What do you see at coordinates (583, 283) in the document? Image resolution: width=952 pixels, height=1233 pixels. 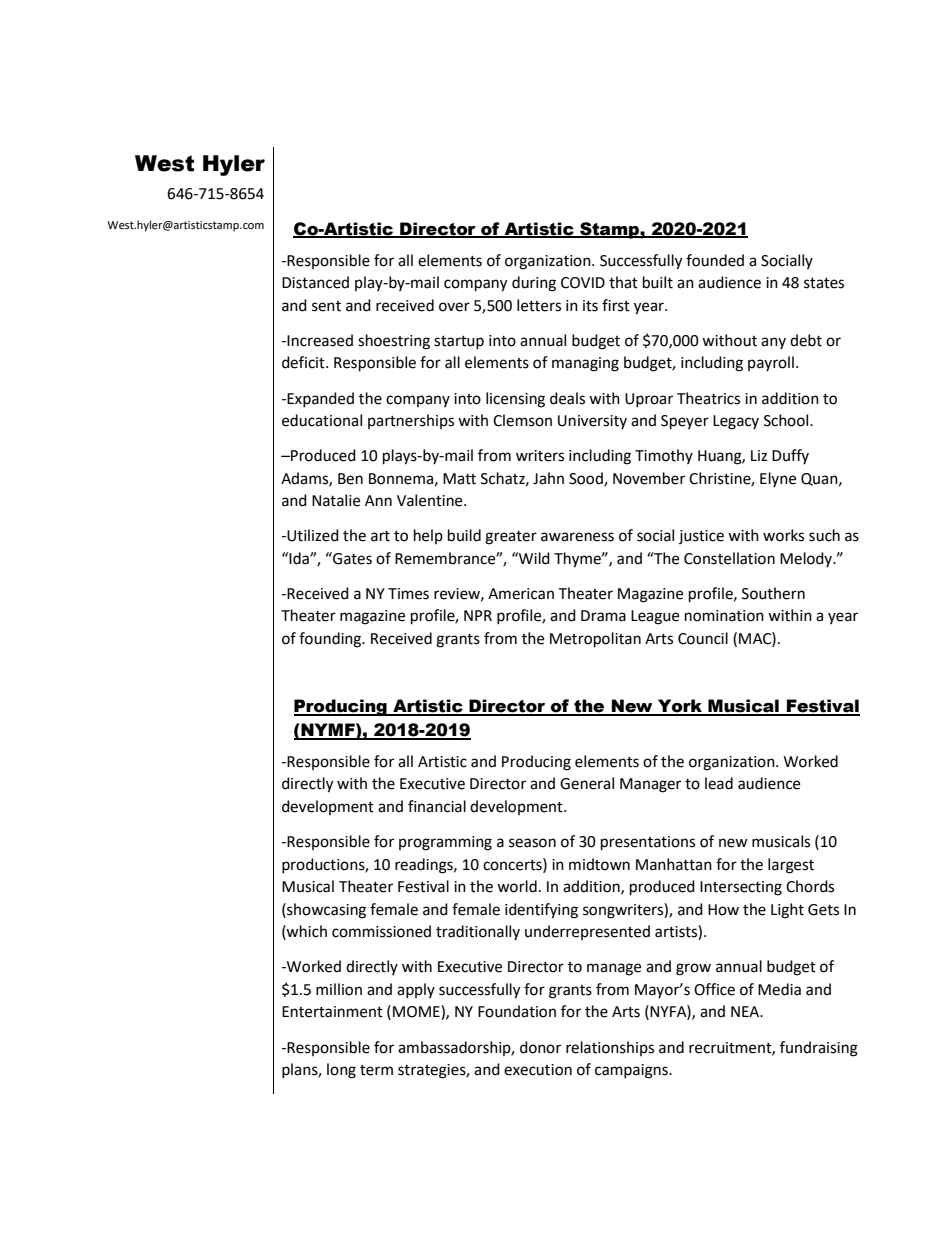 I see `COVID` at bounding box center [583, 283].
